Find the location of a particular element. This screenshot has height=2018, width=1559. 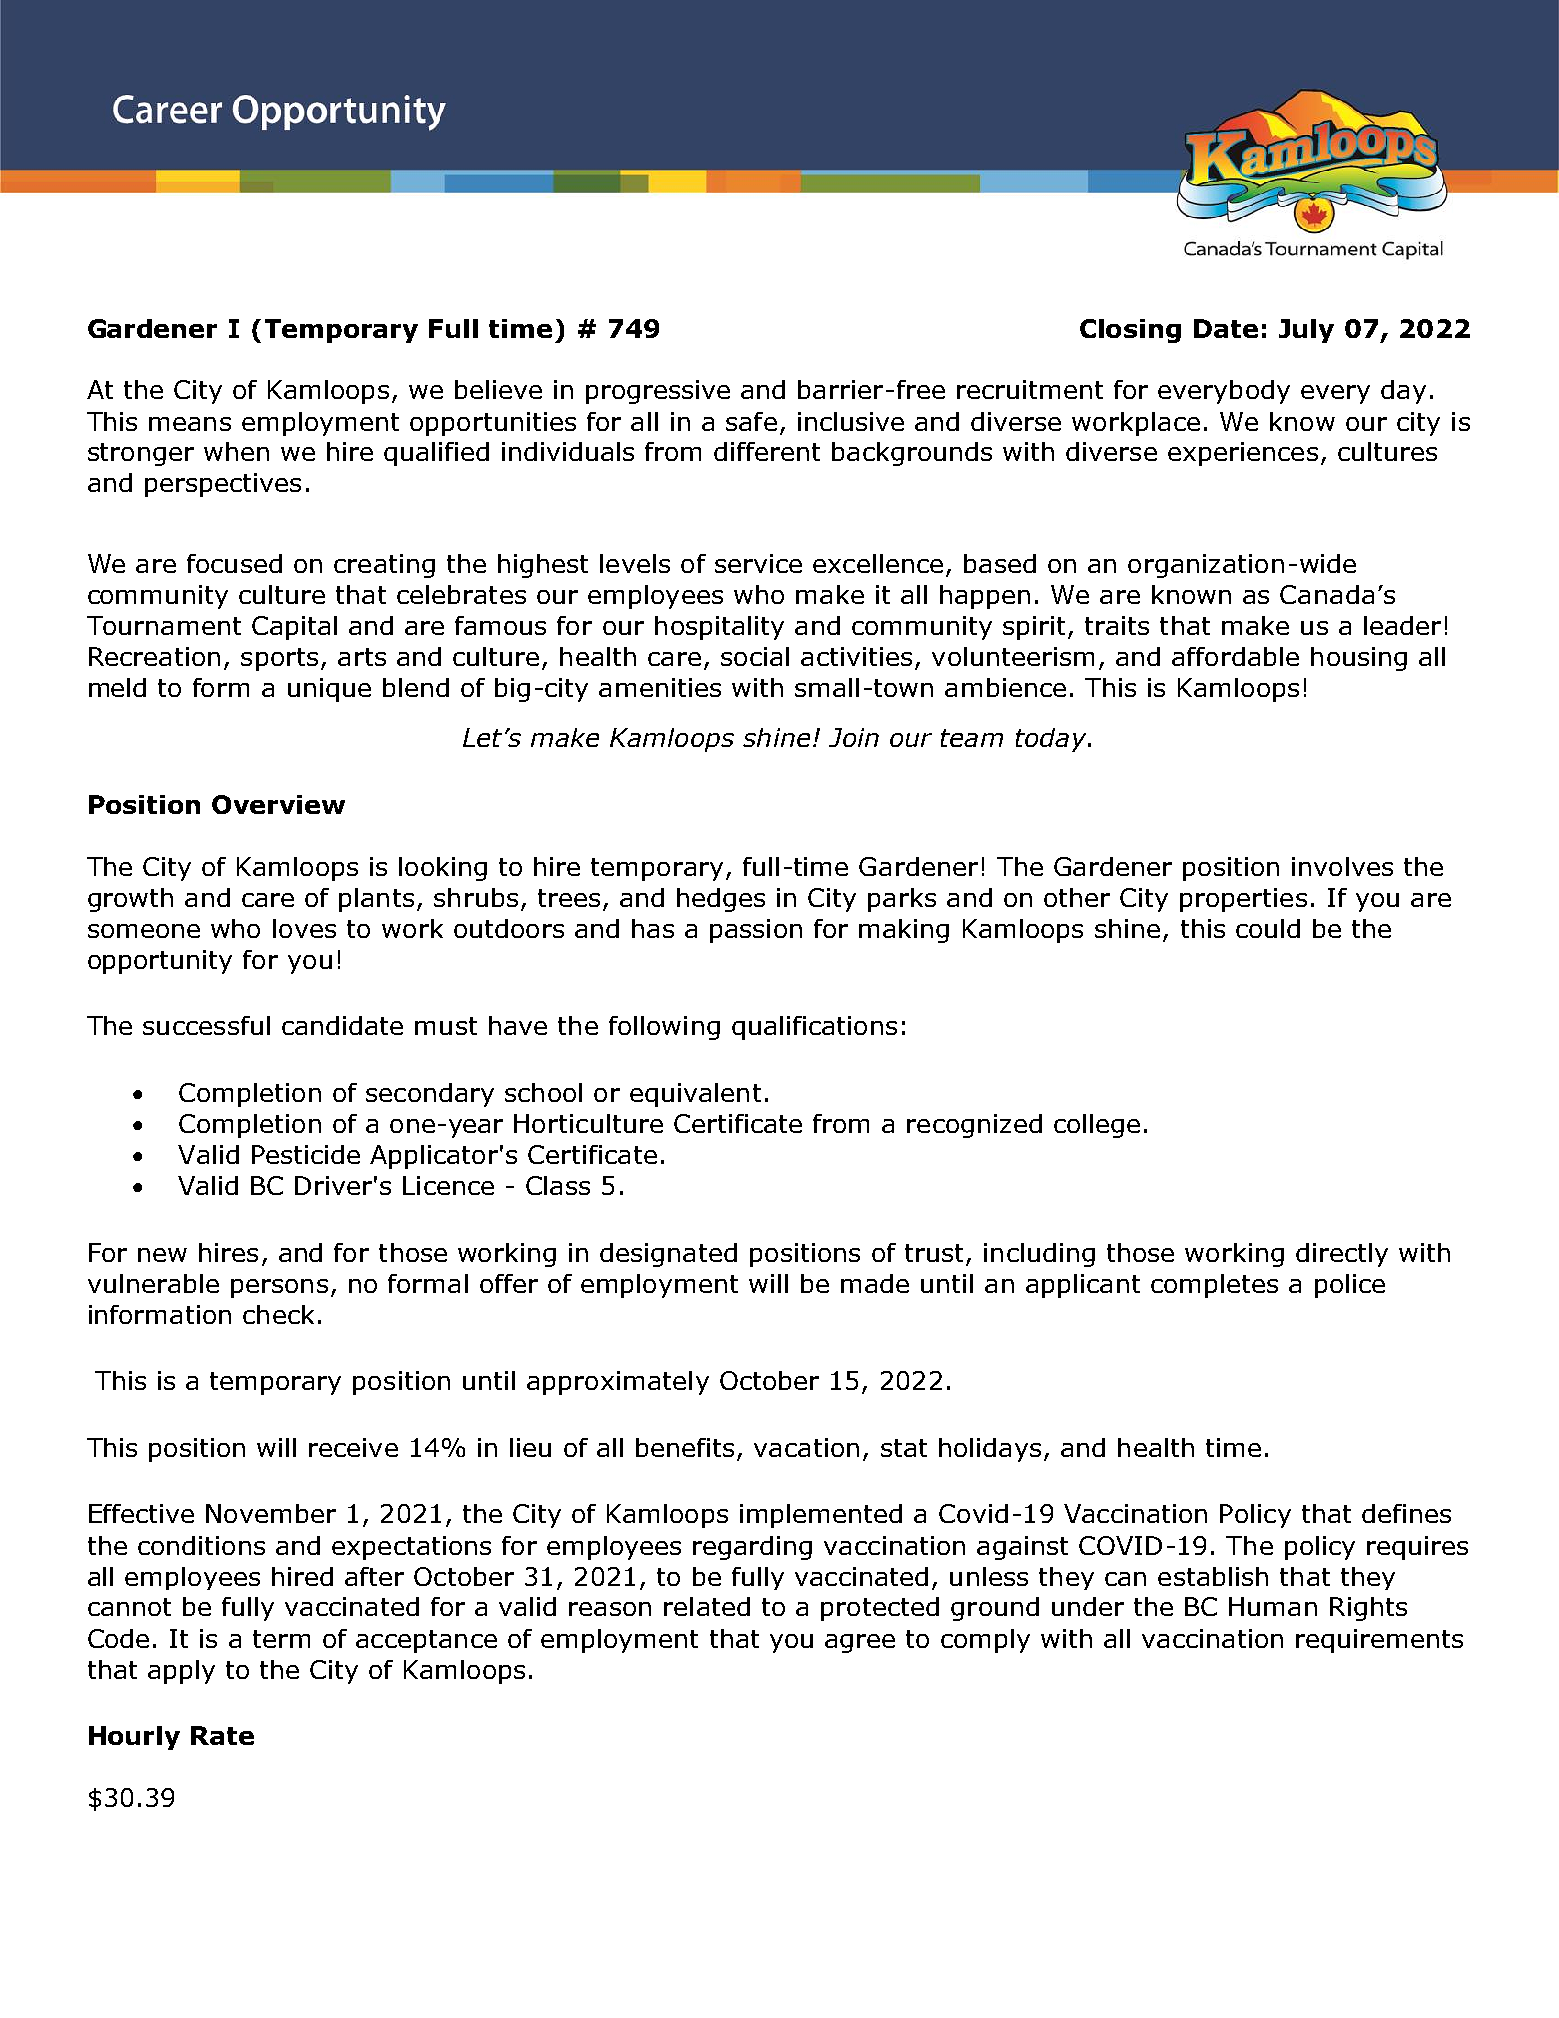

requirements is located at coordinates (1379, 1641).
